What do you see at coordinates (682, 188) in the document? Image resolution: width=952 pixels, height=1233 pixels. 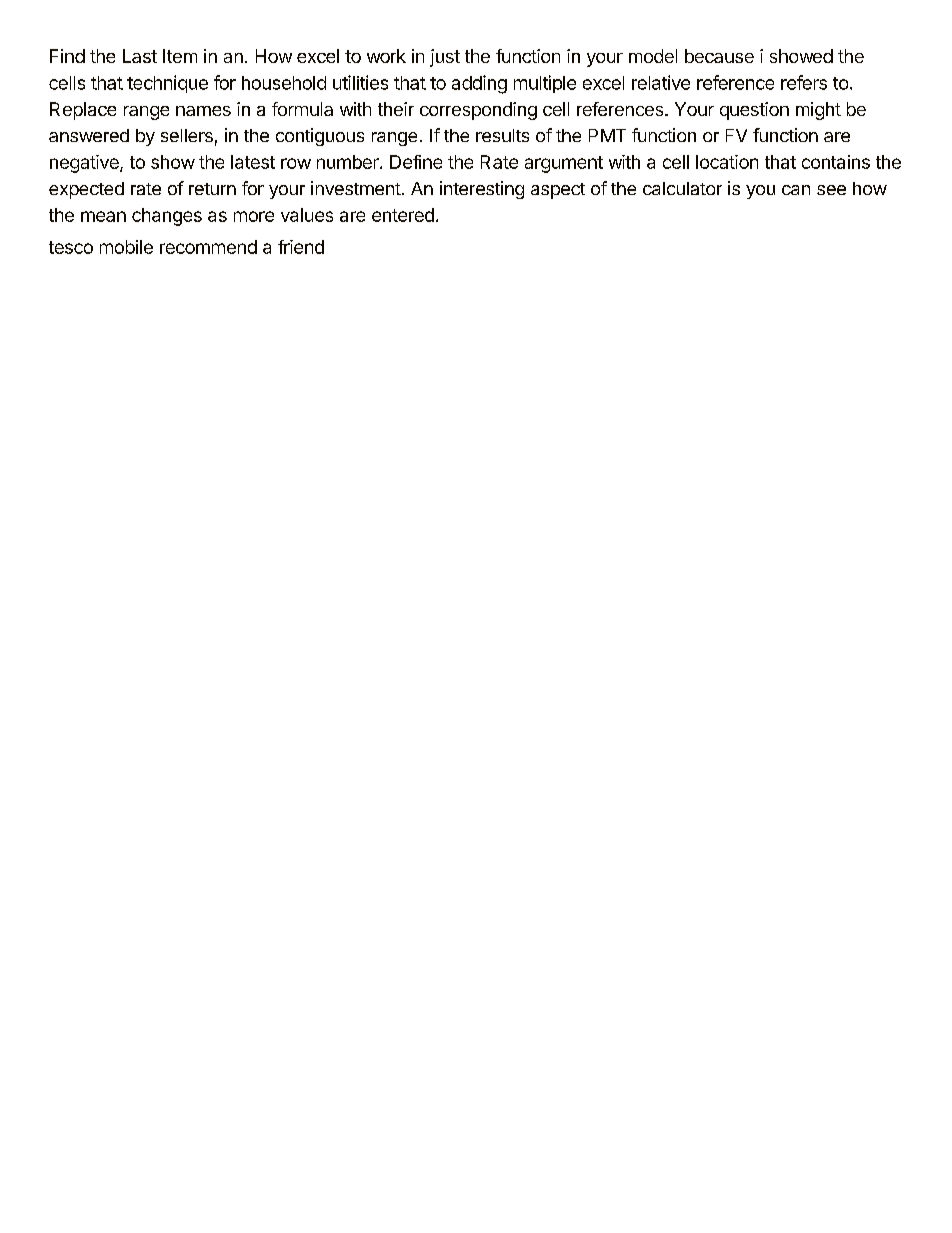 I see `calculator` at bounding box center [682, 188].
